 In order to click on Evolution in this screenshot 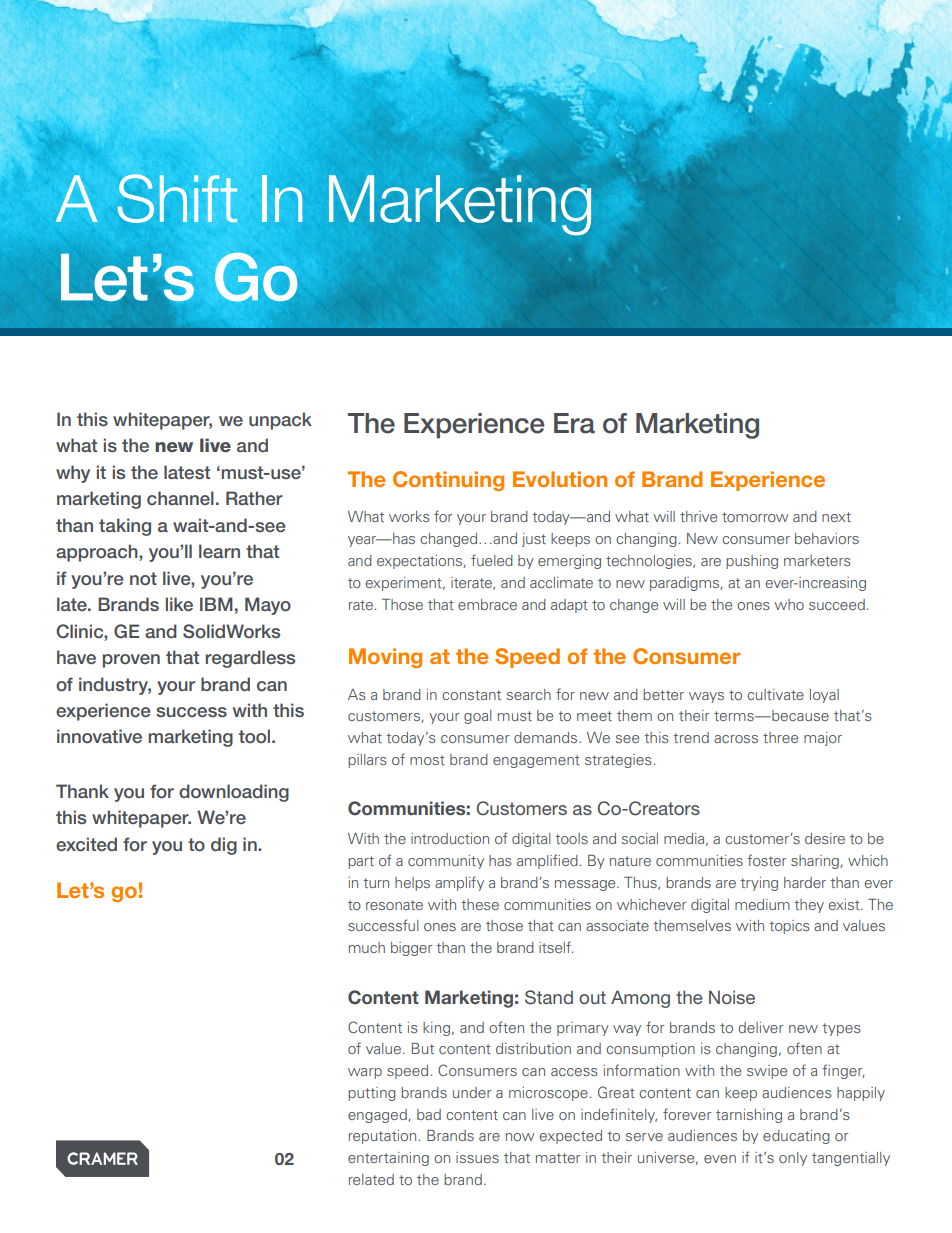, I will do `click(560, 479)`.
